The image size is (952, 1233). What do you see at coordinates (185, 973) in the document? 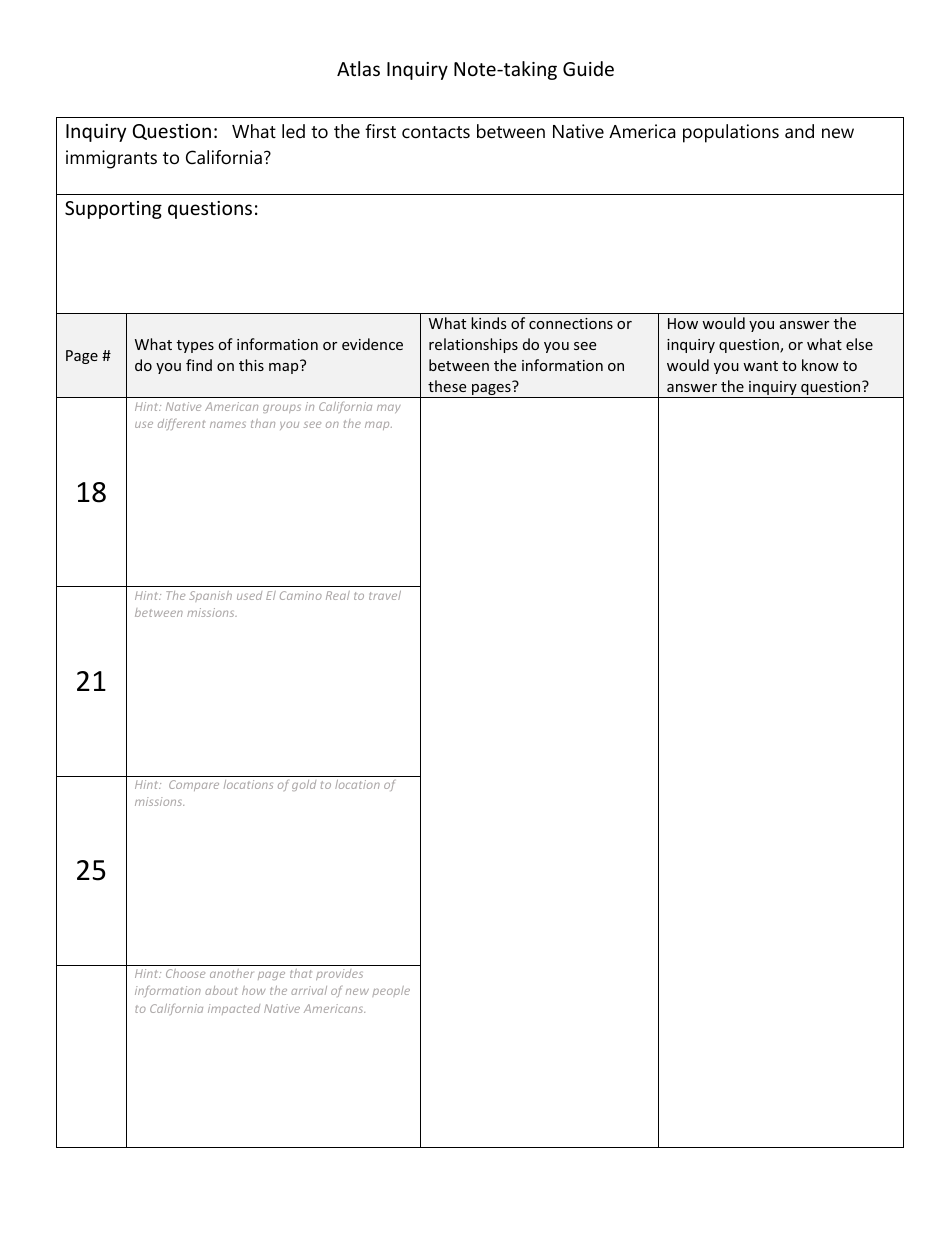
I see `Choose` at bounding box center [185, 973].
